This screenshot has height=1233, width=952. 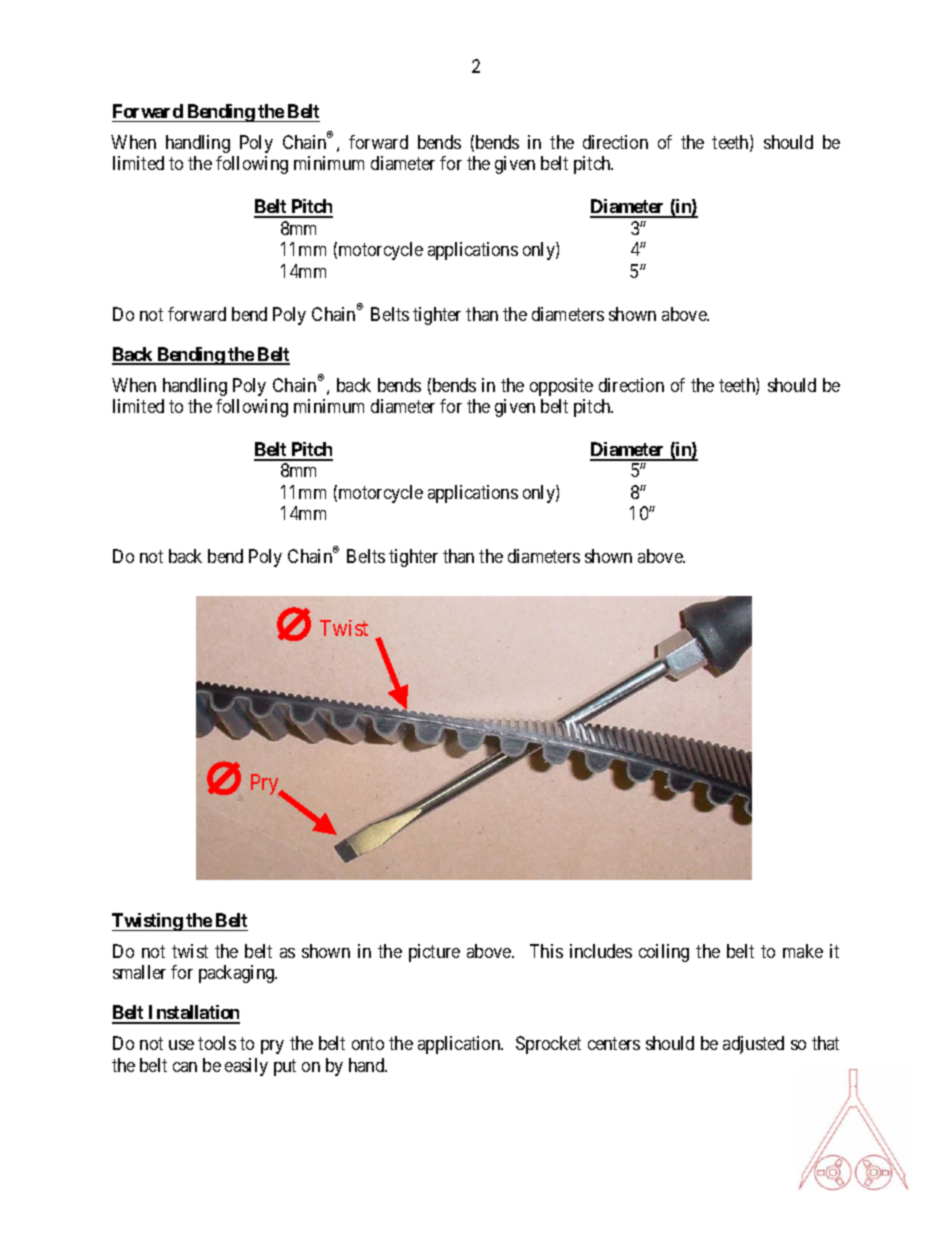 I want to click on Sprocket, so click(x=548, y=1045).
